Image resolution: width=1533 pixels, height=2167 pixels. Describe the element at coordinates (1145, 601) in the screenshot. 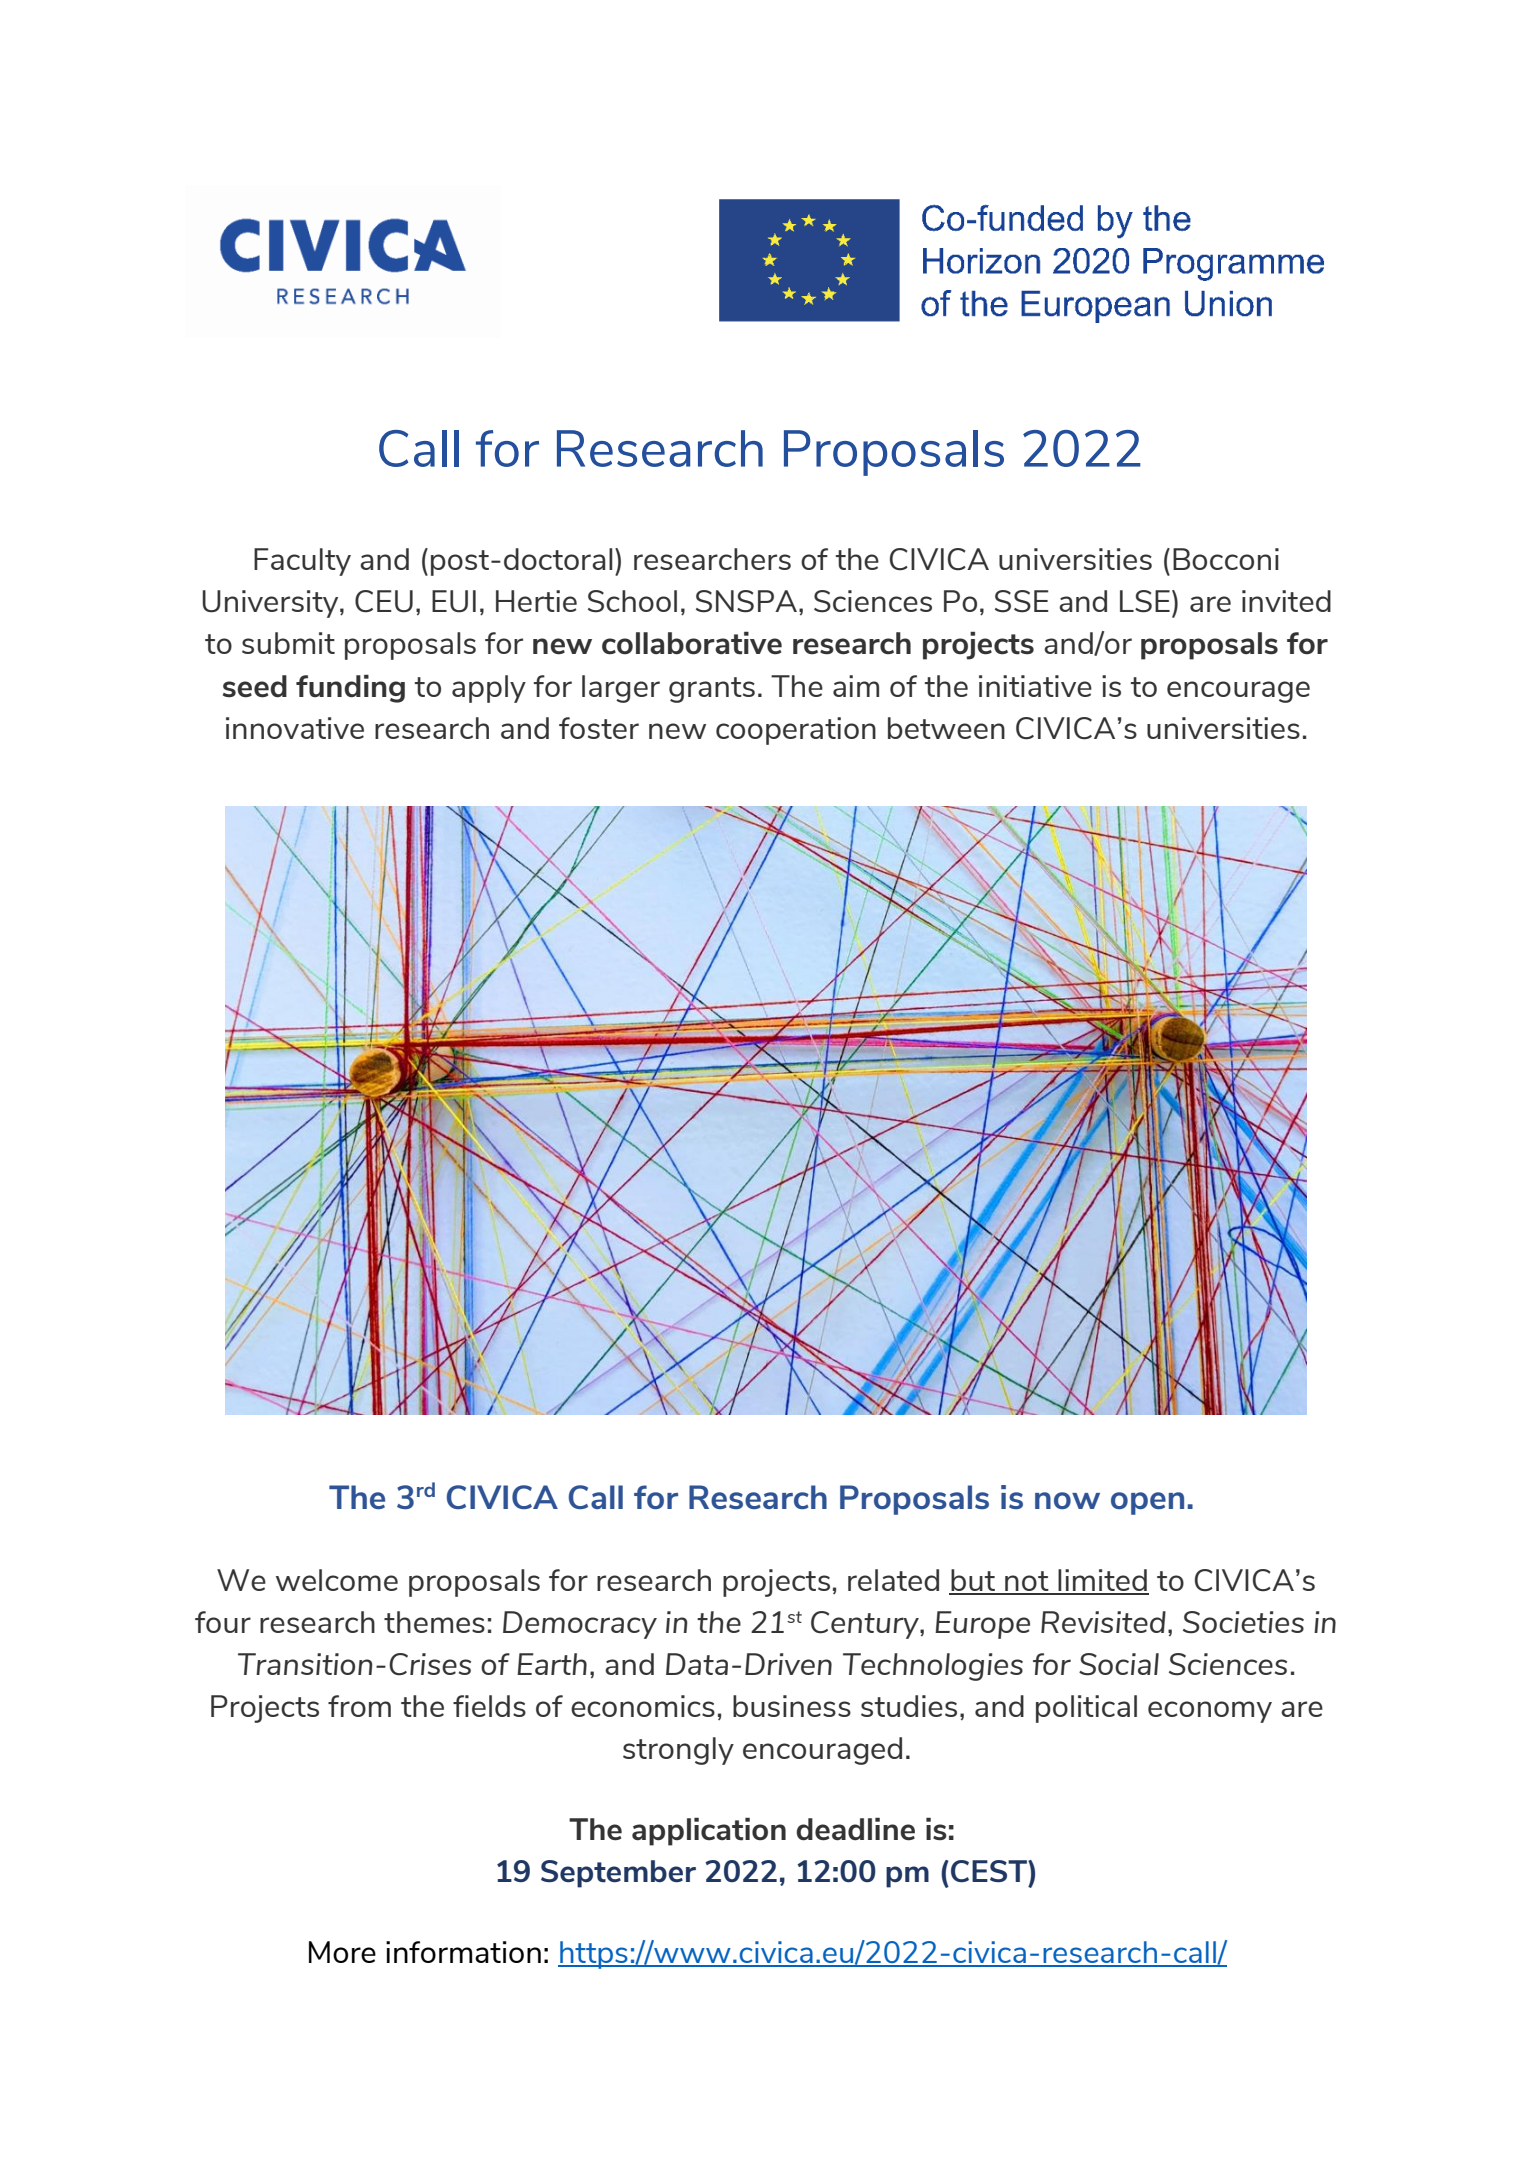

I see `LSE` at that location.
